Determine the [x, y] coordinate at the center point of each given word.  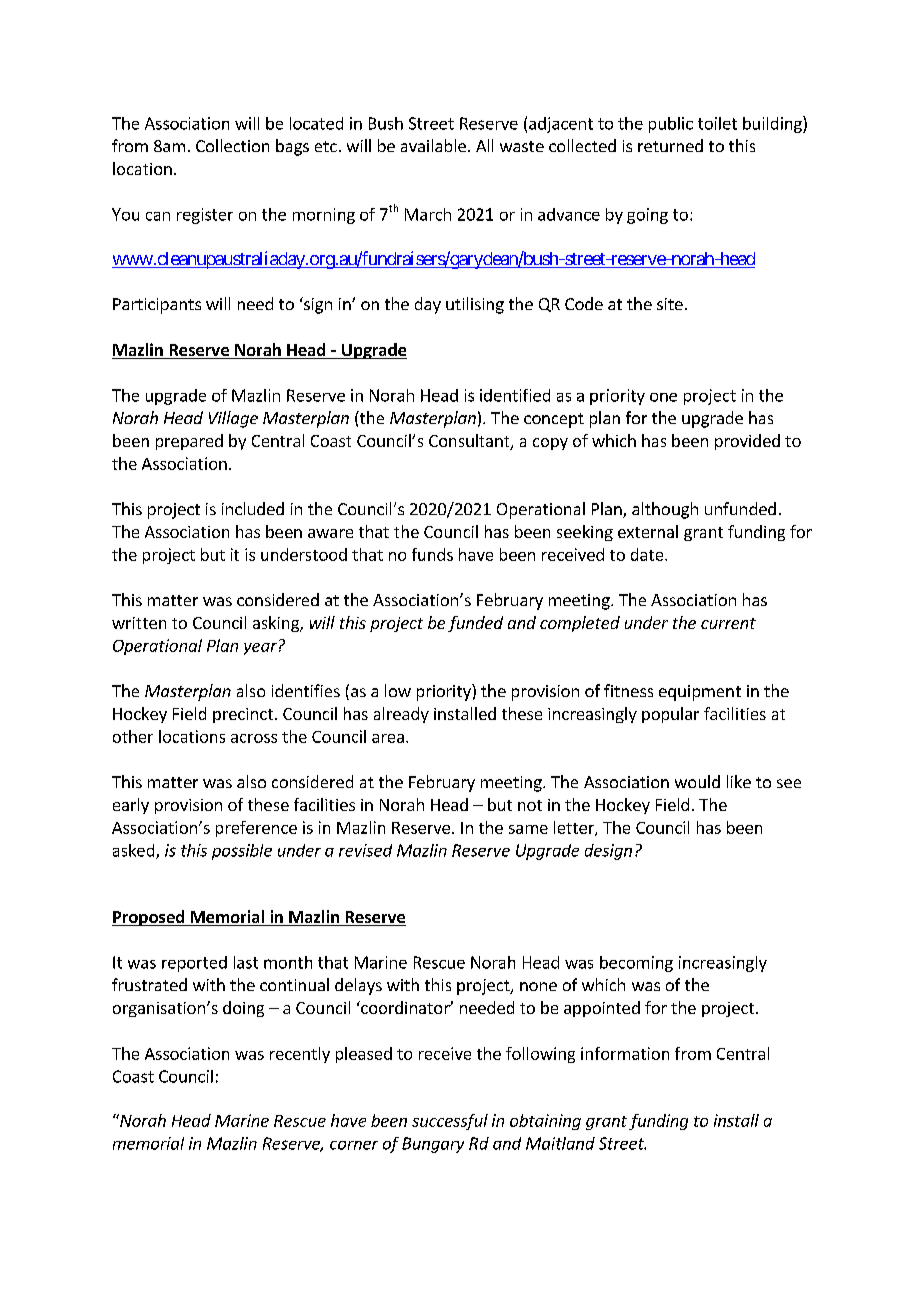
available [433, 145]
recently [300, 1055]
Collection [232, 145]
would [697, 781]
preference [256, 829]
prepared [189, 442]
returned [670, 145]
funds [432, 554]
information [625, 1053]
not [530, 805]
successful [450, 1122]
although [665, 510]
